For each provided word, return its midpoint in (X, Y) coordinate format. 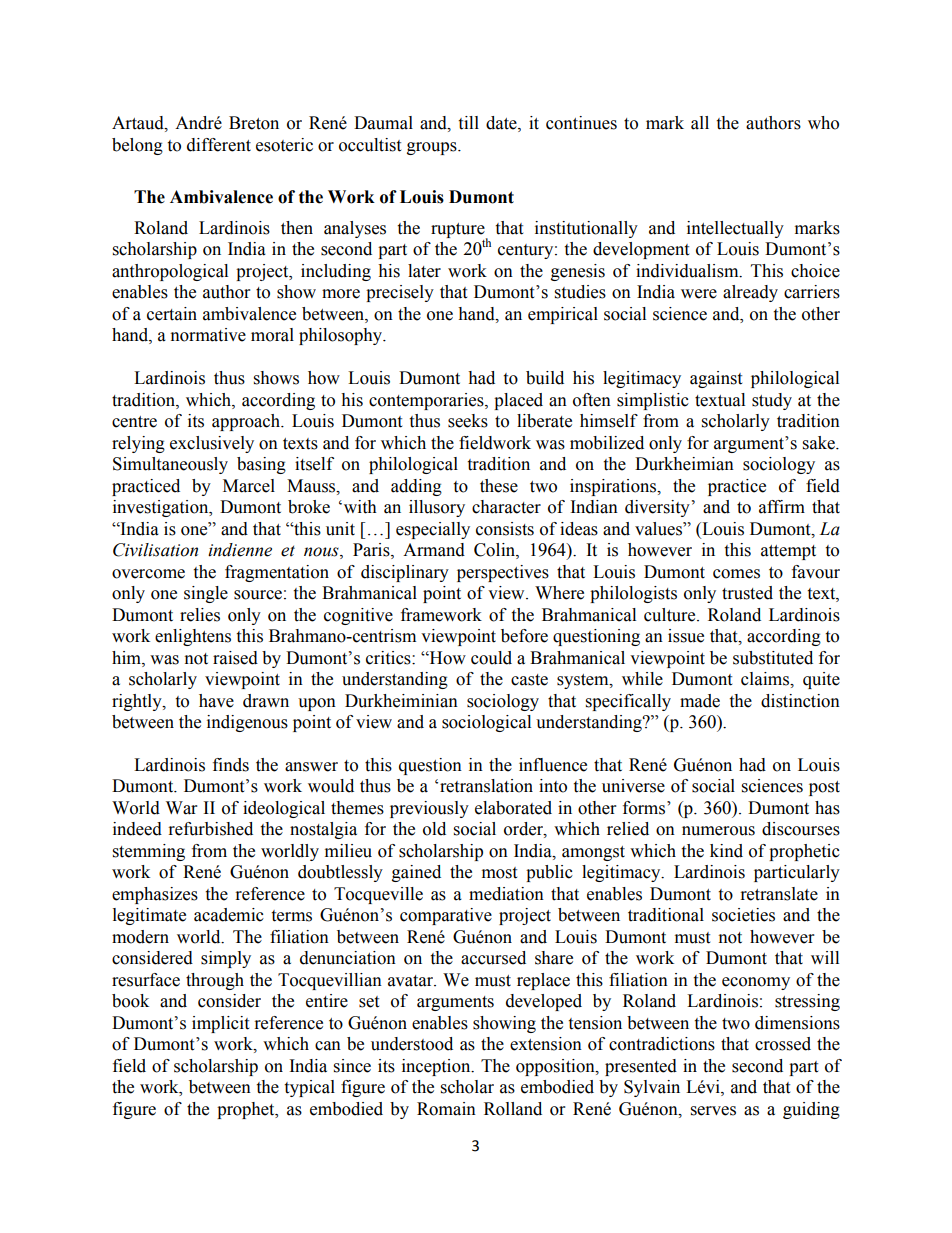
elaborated (513, 808)
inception (437, 1067)
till (468, 123)
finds (231, 765)
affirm (782, 507)
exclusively (212, 444)
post (824, 788)
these (499, 486)
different (219, 145)
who (823, 123)
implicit (220, 1024)
